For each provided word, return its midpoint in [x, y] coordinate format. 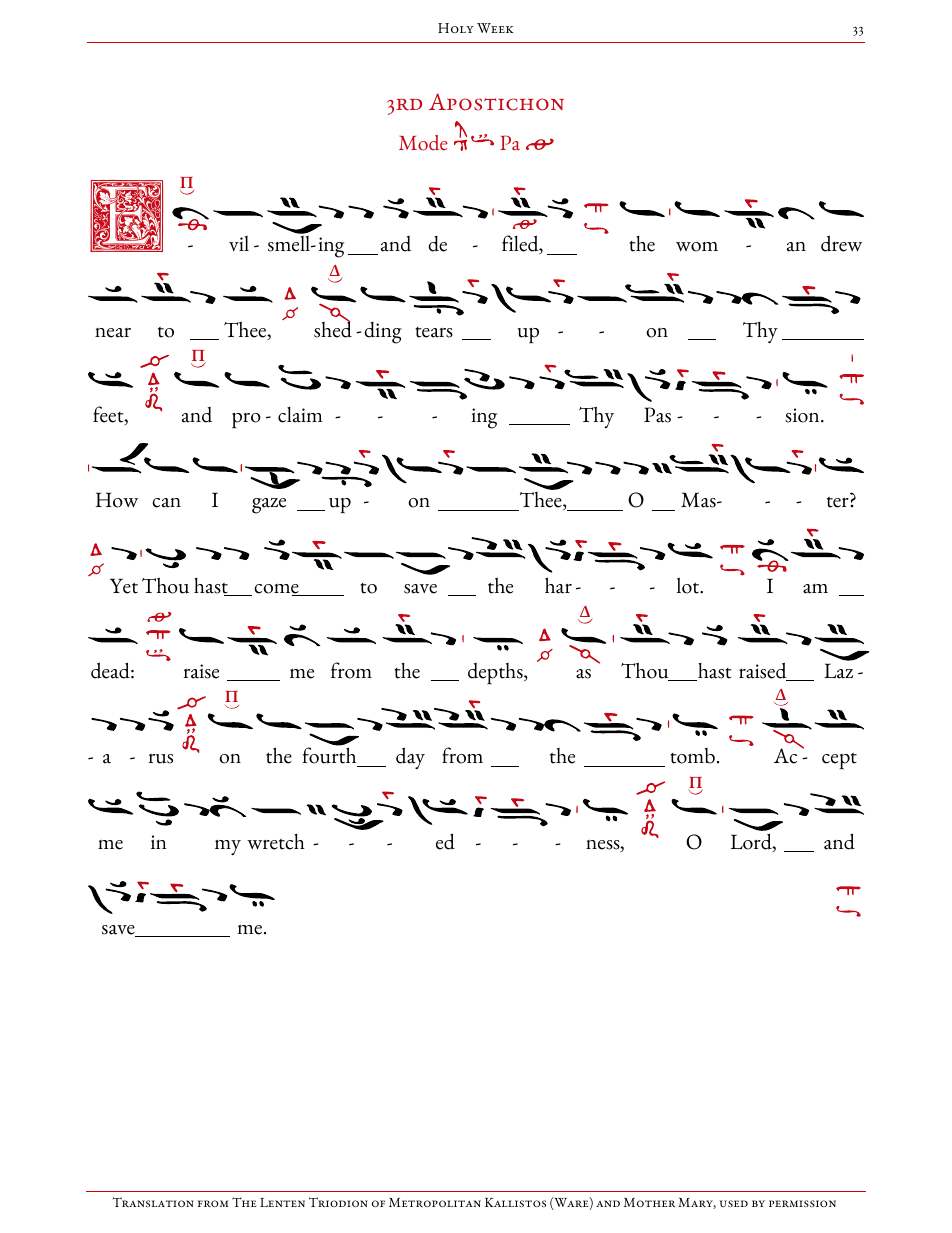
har [558, 585]
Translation [153, 1202]
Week [495, 28]
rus [161, 759]
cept [839, 761]
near [113, 333]
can [166, 503]
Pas [657, 415]
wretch [276, 842]
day [410, 758]
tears [434, 332]
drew [841, 243]
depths [496, 673]
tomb [692, 756]
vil [239, 244]
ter [838, 502]
